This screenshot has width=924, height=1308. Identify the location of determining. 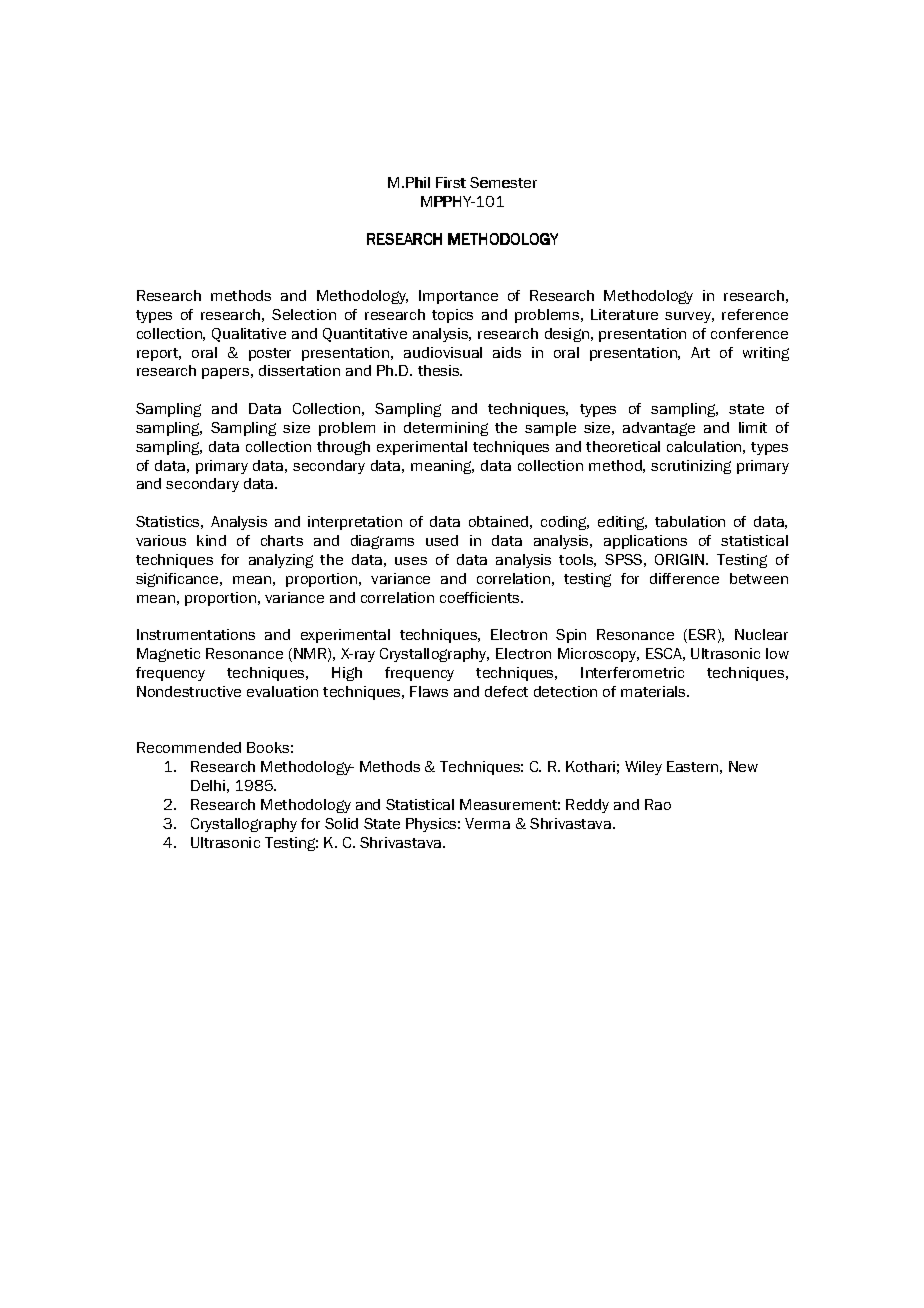
(446, 429).
